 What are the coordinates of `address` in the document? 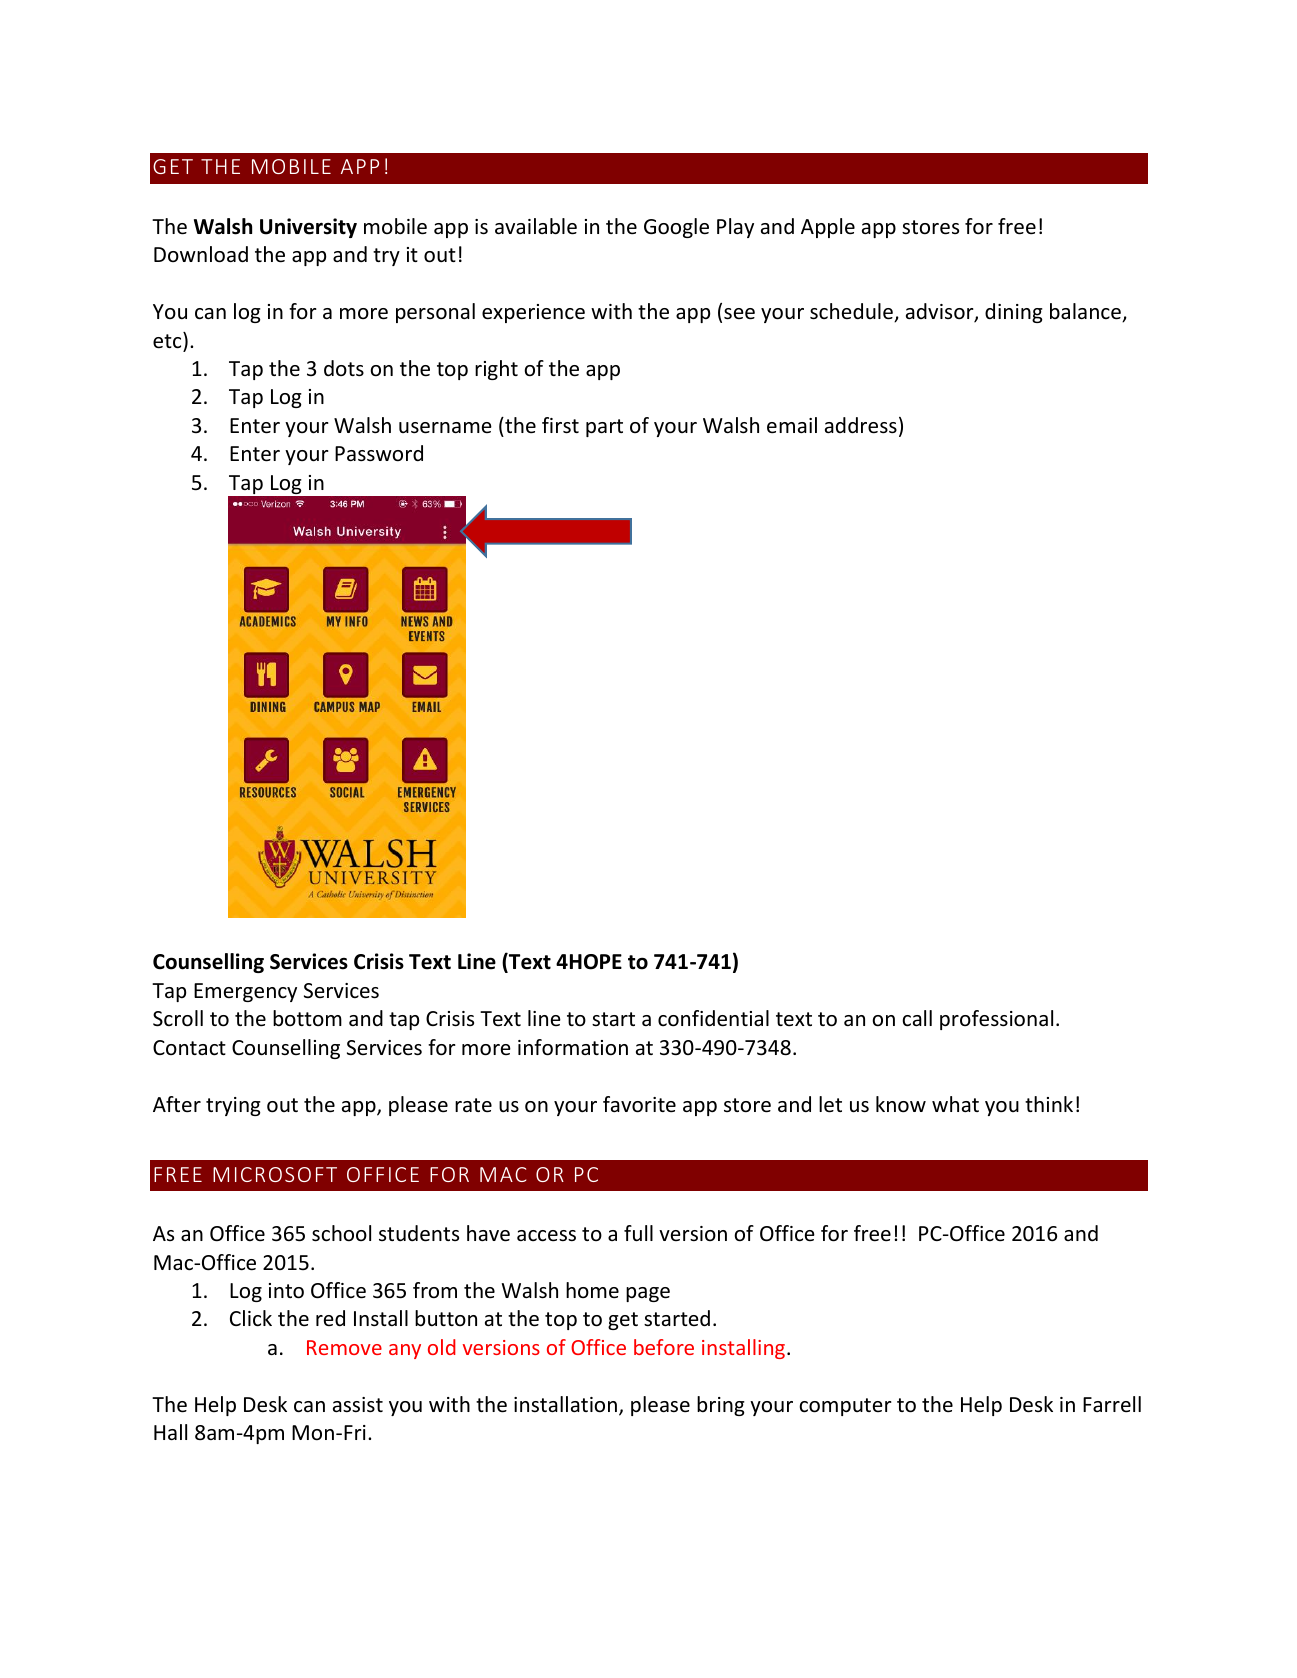 It's located at (861, 425).
